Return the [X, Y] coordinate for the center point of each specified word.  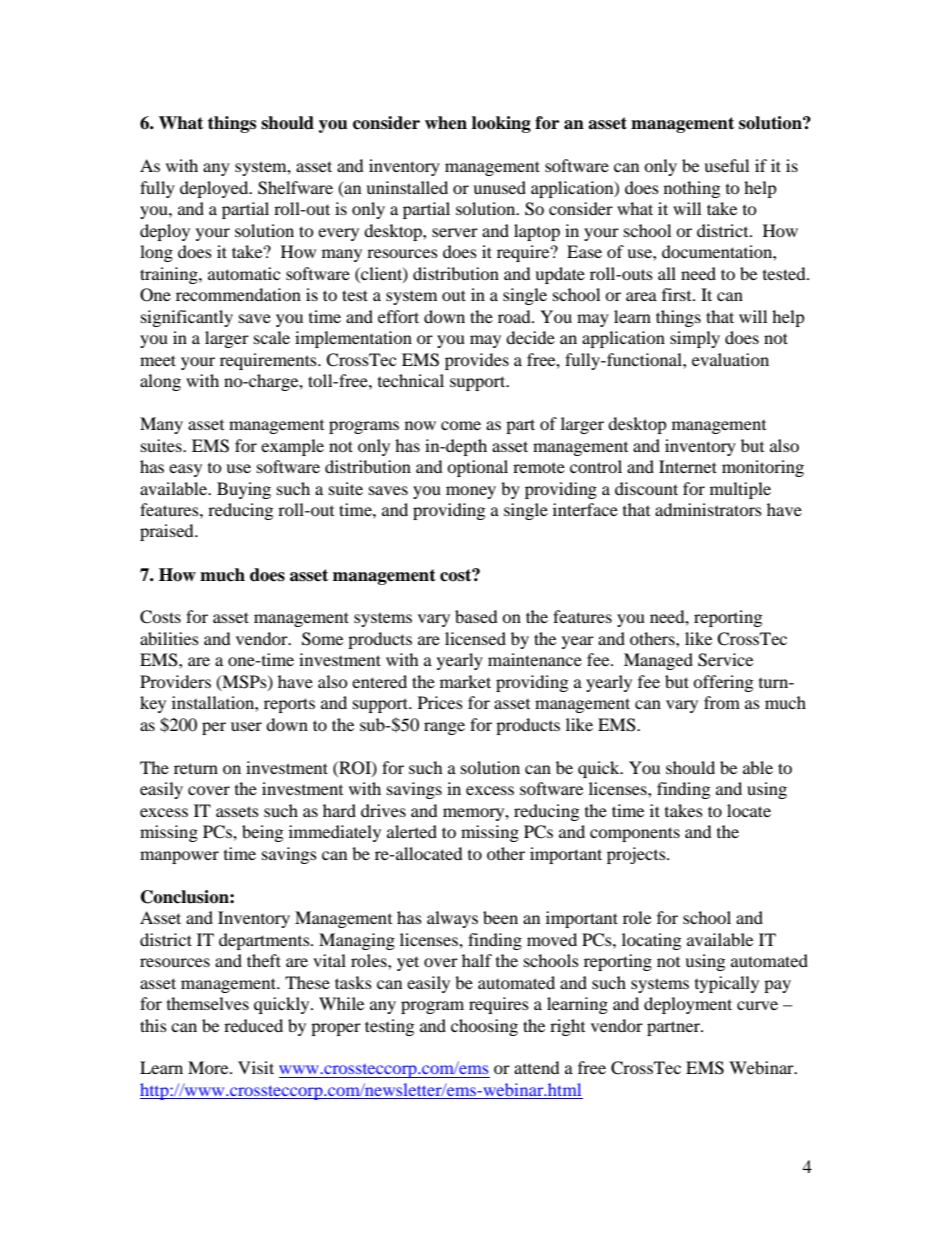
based [476, 616]
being [262, 833]
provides [477, 361]
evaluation [730, 359]
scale [272, 337]
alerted [412, 831]
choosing [484, 1027]
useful [726, 165]
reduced [253, 1025]
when [446, 123]
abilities [169, 638]
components [635, 834]
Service [725, 660]
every [338, 234]
